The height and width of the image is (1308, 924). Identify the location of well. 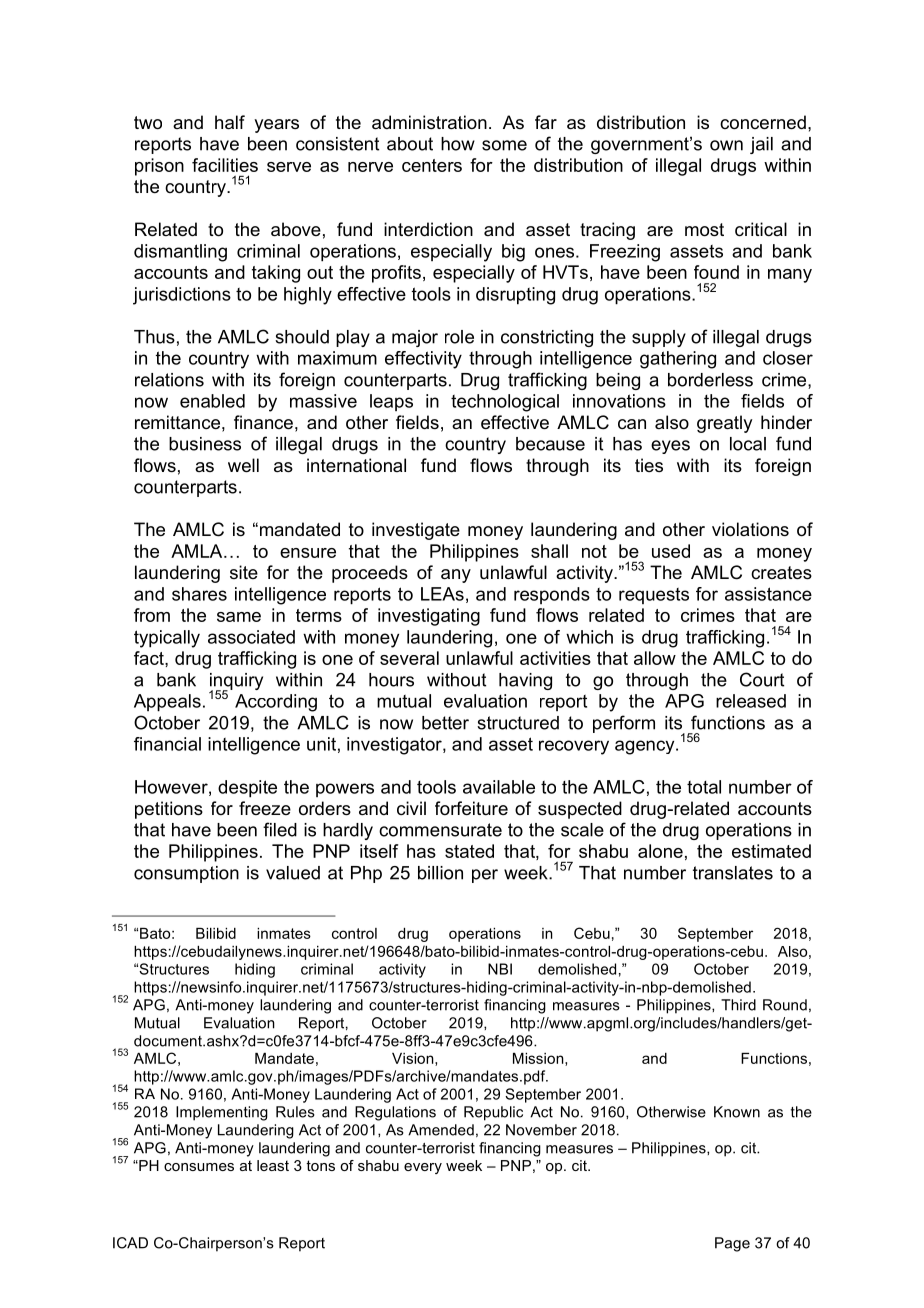
(243, 465).
